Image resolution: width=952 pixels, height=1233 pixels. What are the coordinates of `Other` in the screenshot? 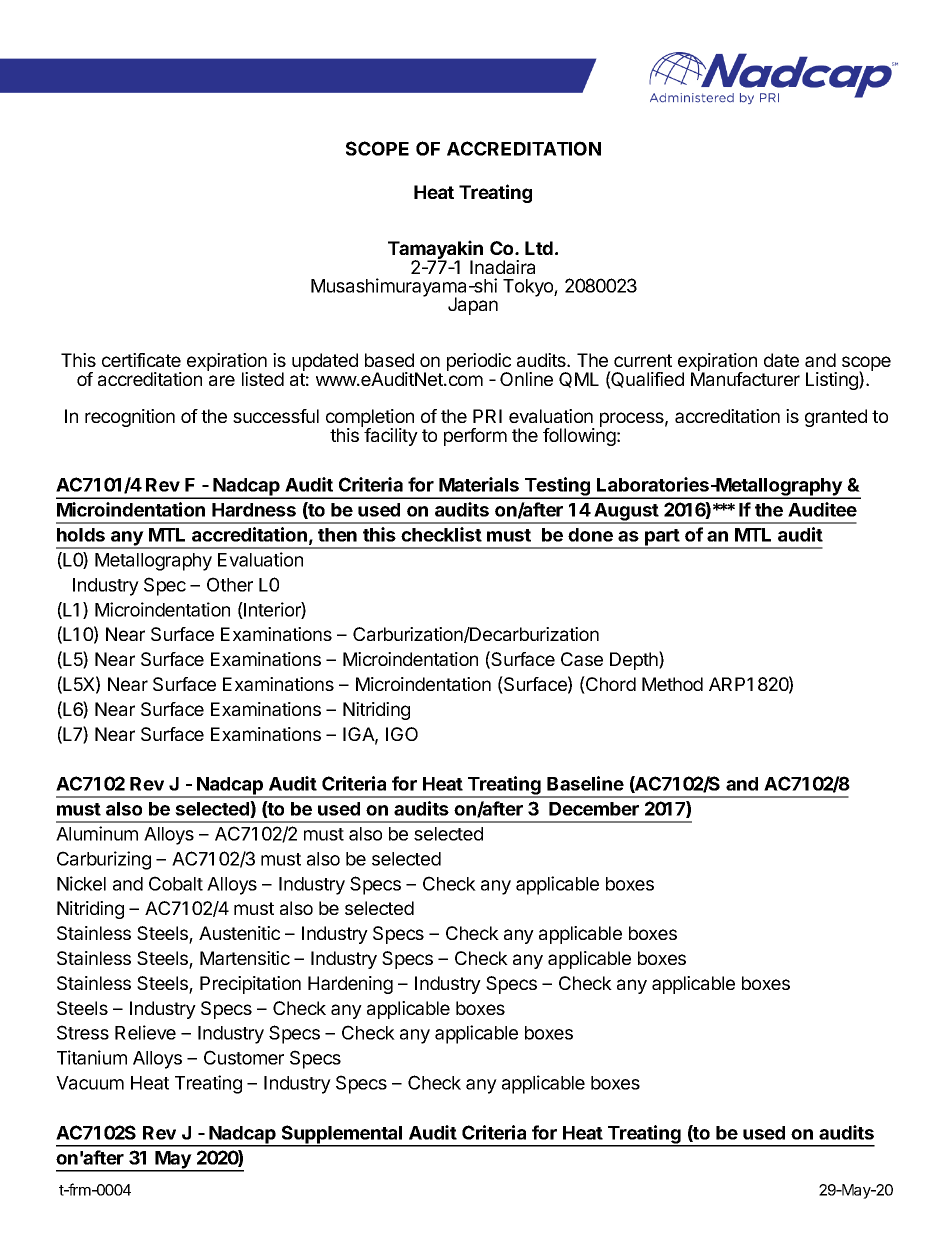 It's located at (230, 584).
